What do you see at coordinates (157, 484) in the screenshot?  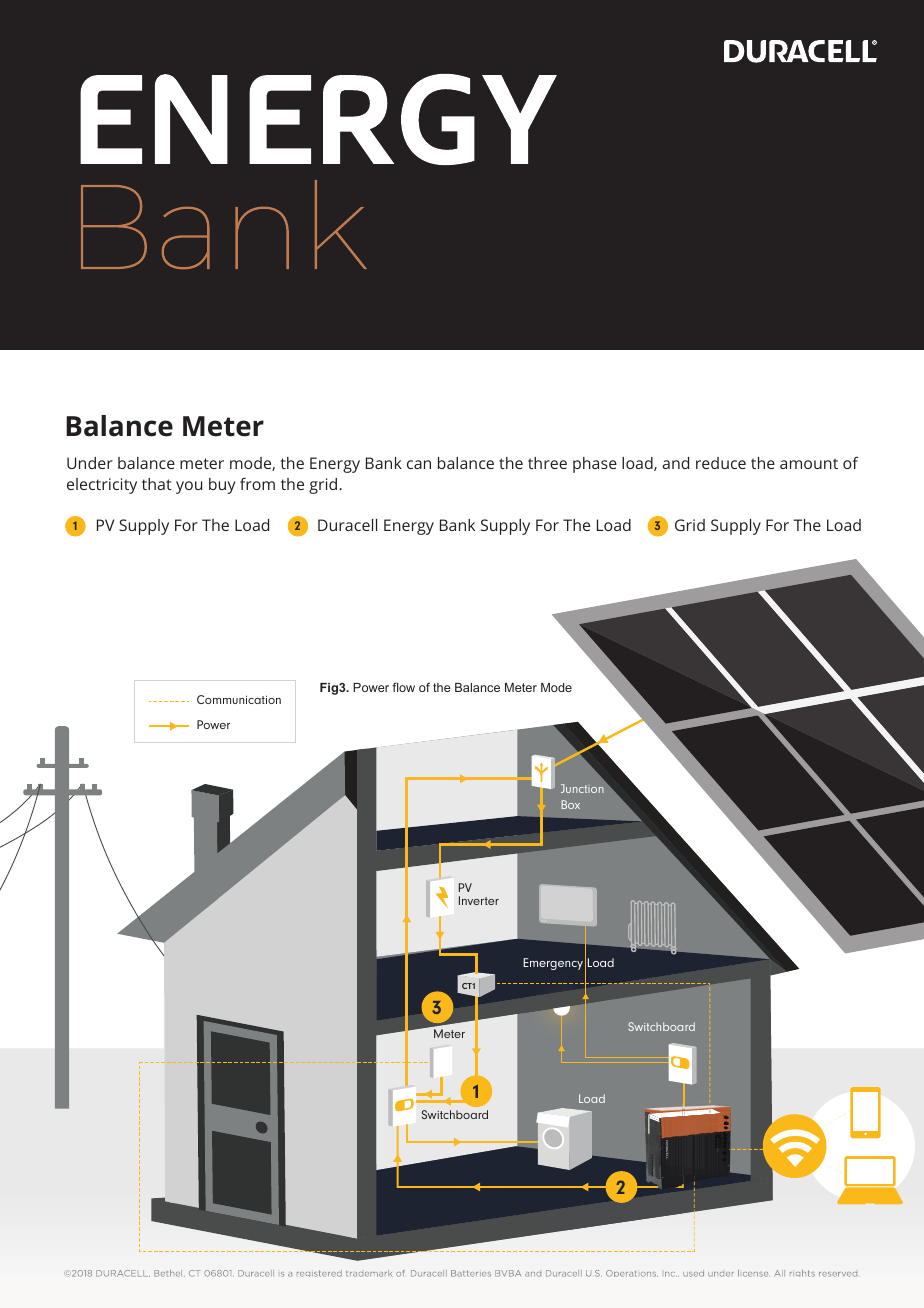 I see `that` at bounding box center [157, 484].
